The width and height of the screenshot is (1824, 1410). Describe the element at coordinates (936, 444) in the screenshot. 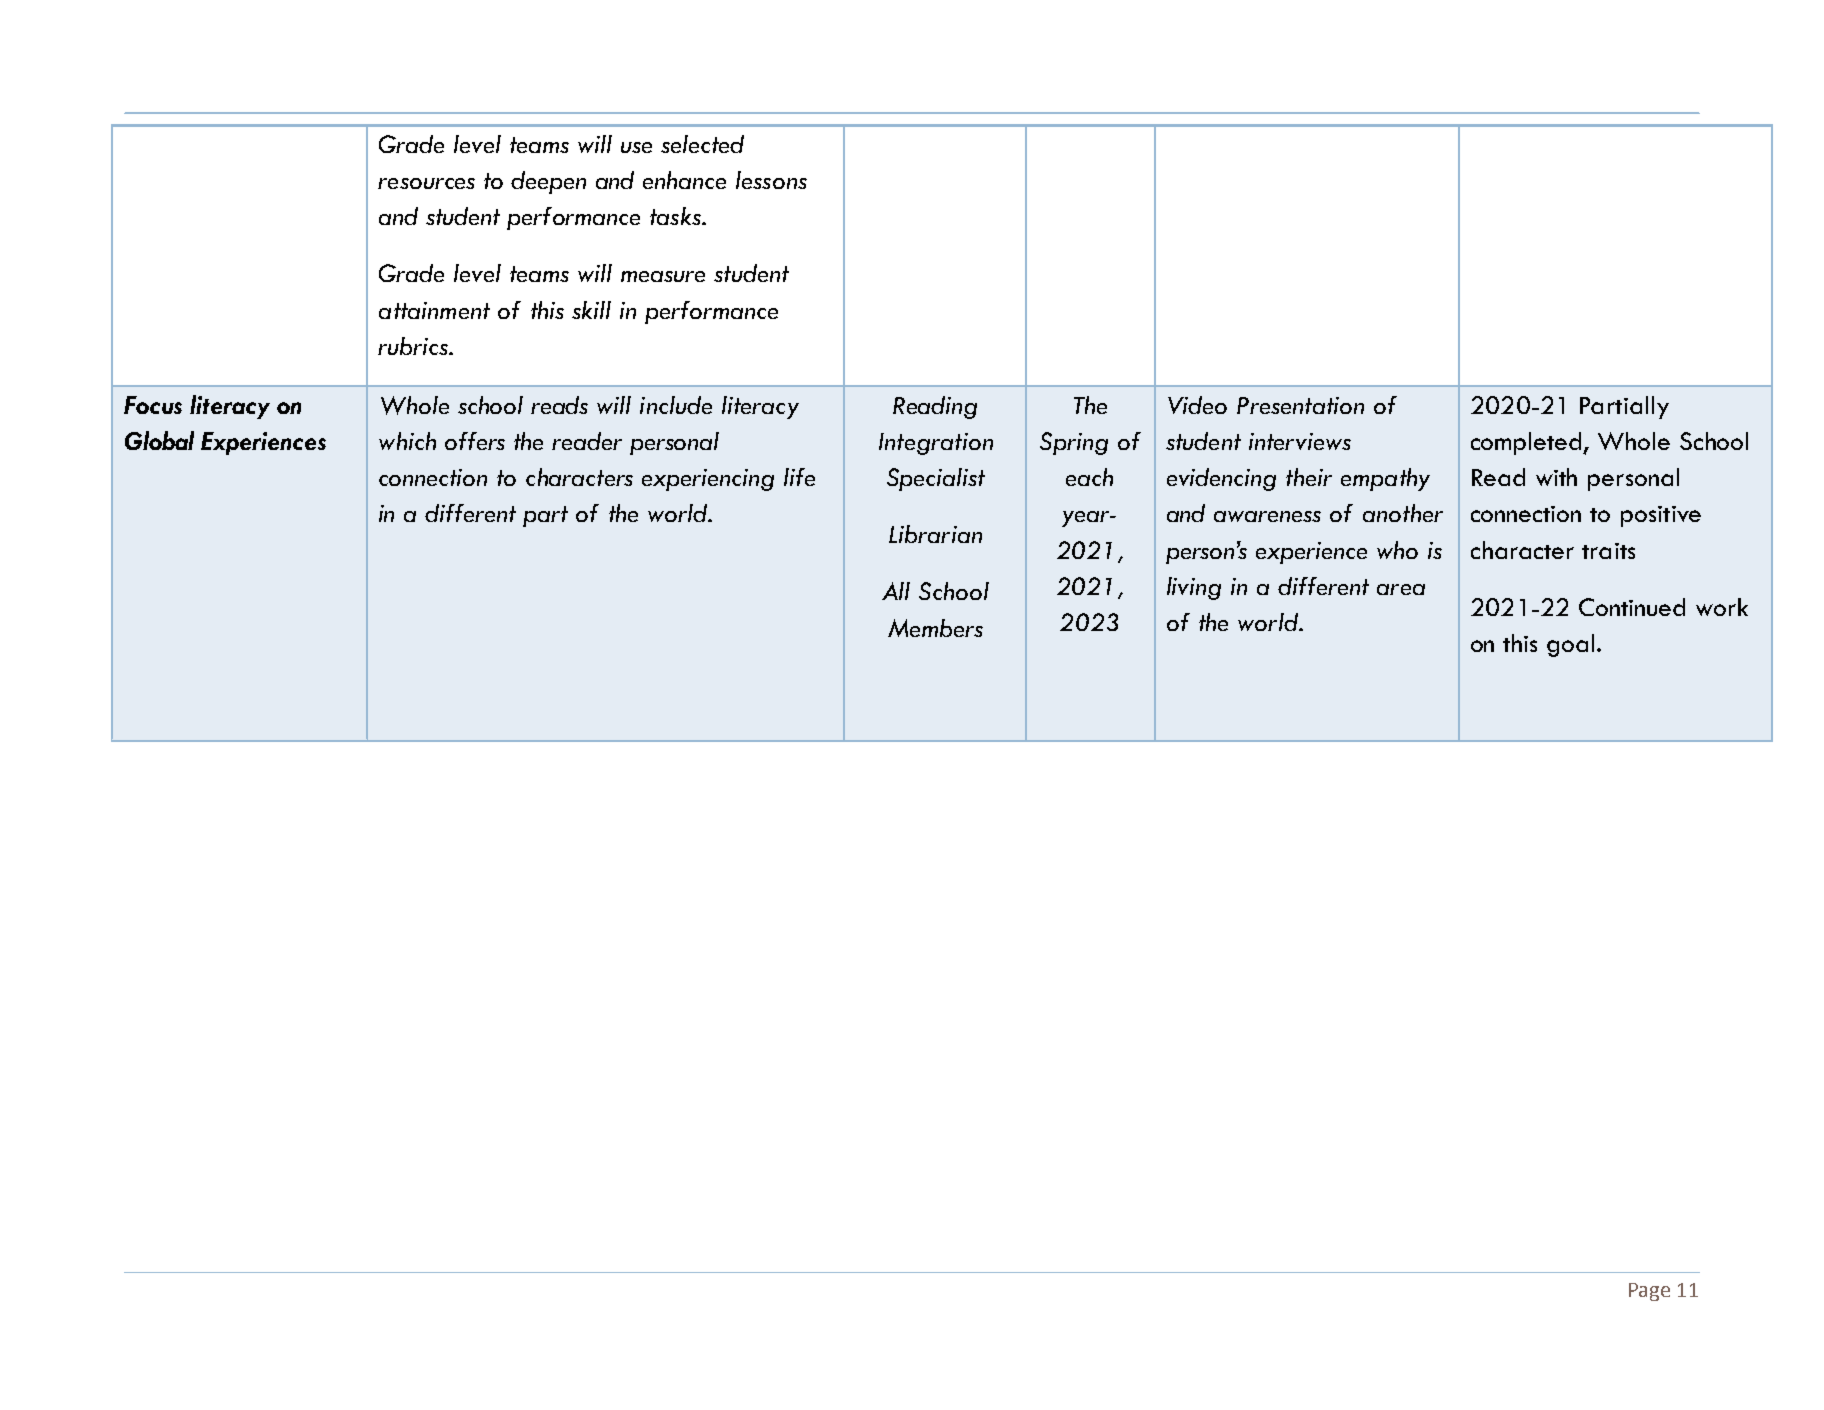

I see `Integration` at that location.
